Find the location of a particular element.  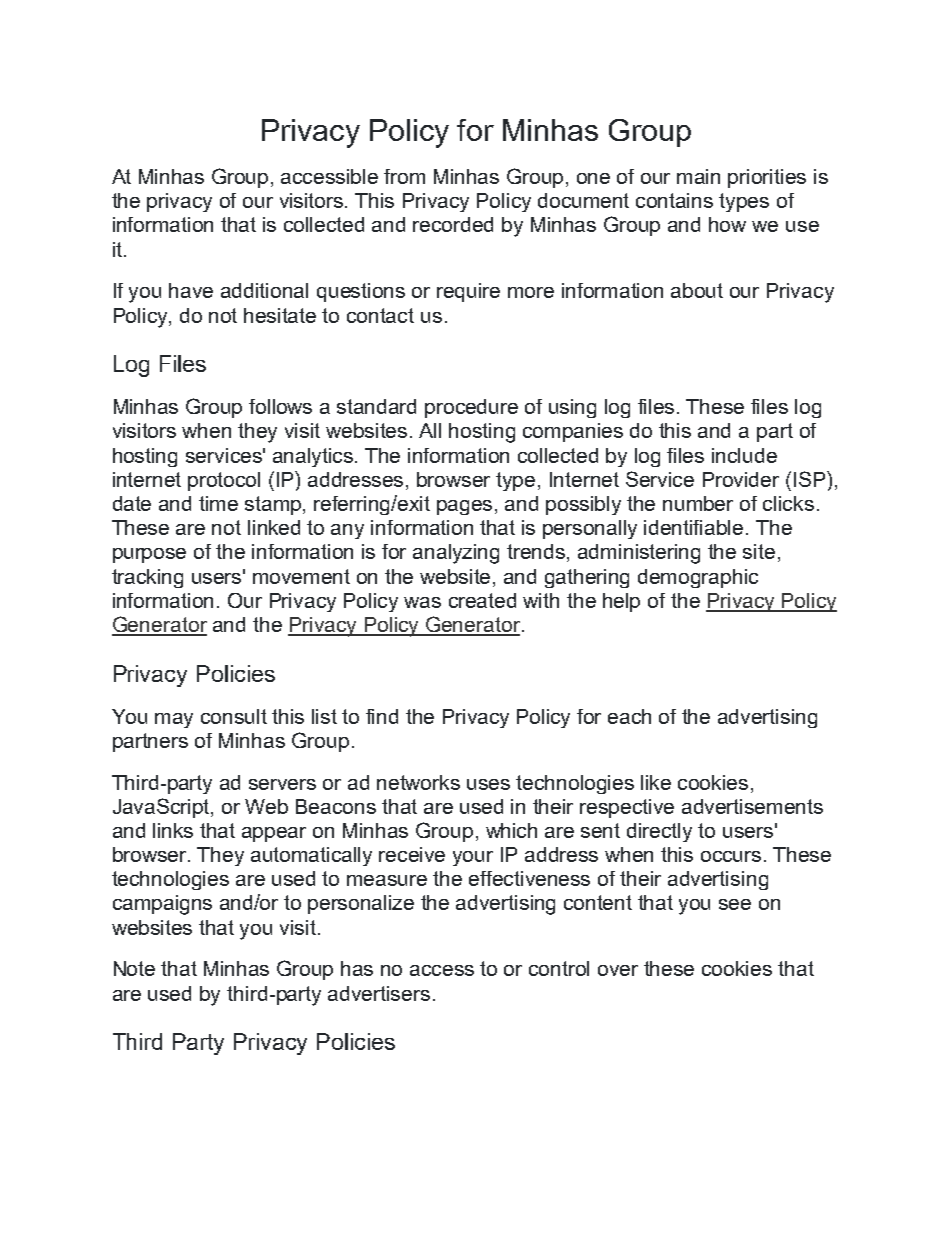

find is located at coordinates (382, 716).
